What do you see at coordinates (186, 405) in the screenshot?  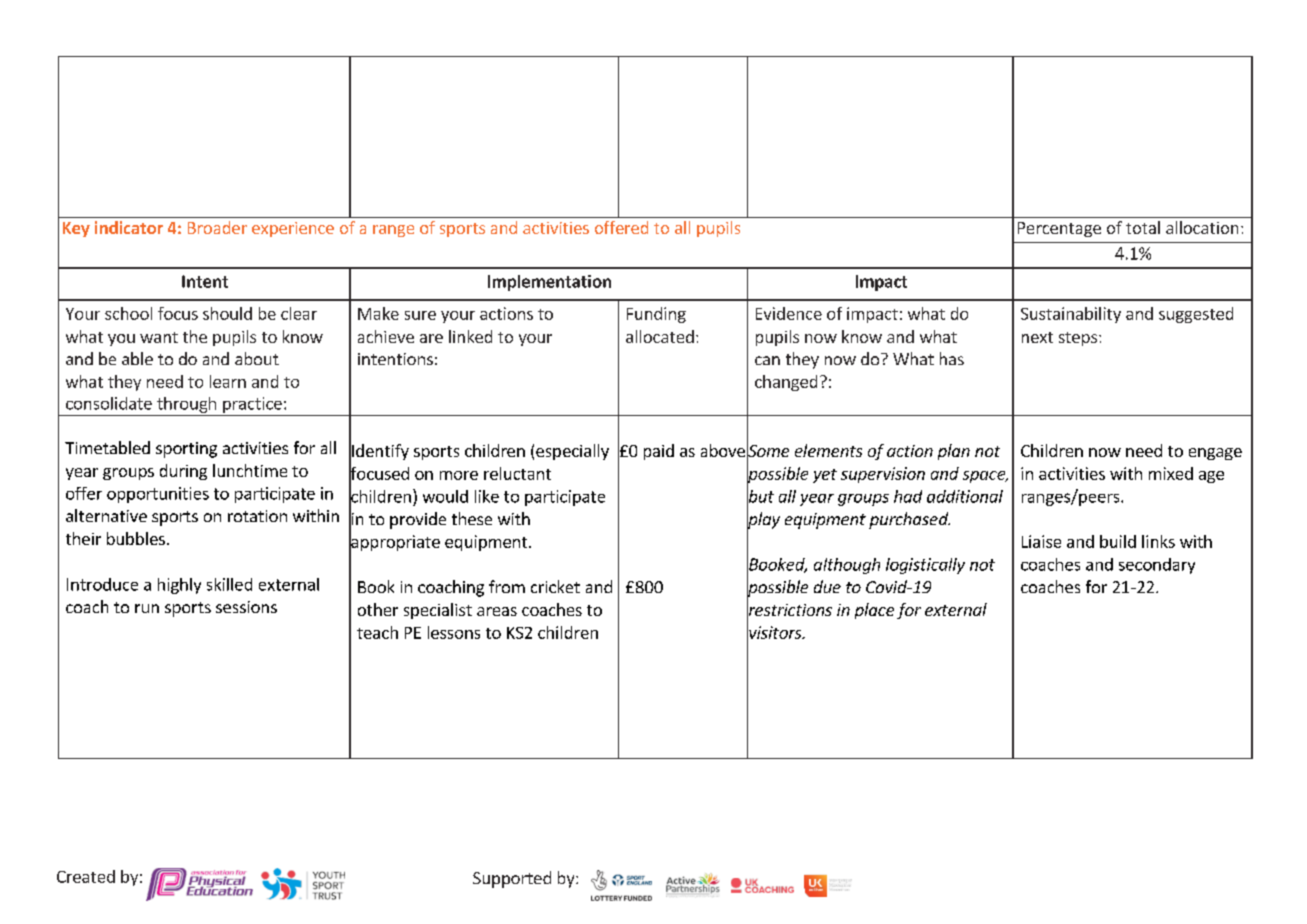 I see `through` at bounding box center [186, 405].
